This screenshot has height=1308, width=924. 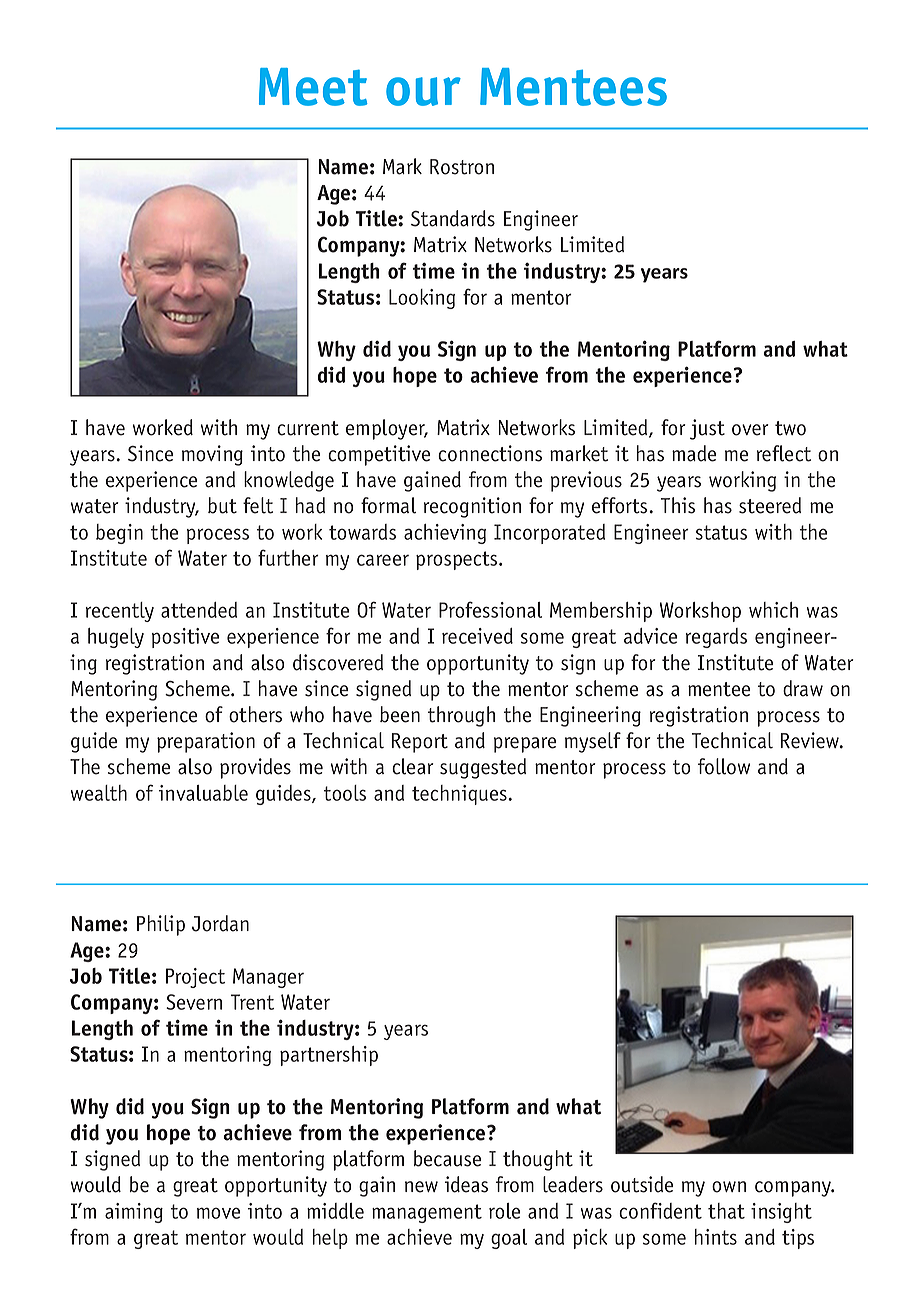 What do you see at coordinates (212, 455) in the screenshot?
I see `moving` at bounding box center [212, 455].
